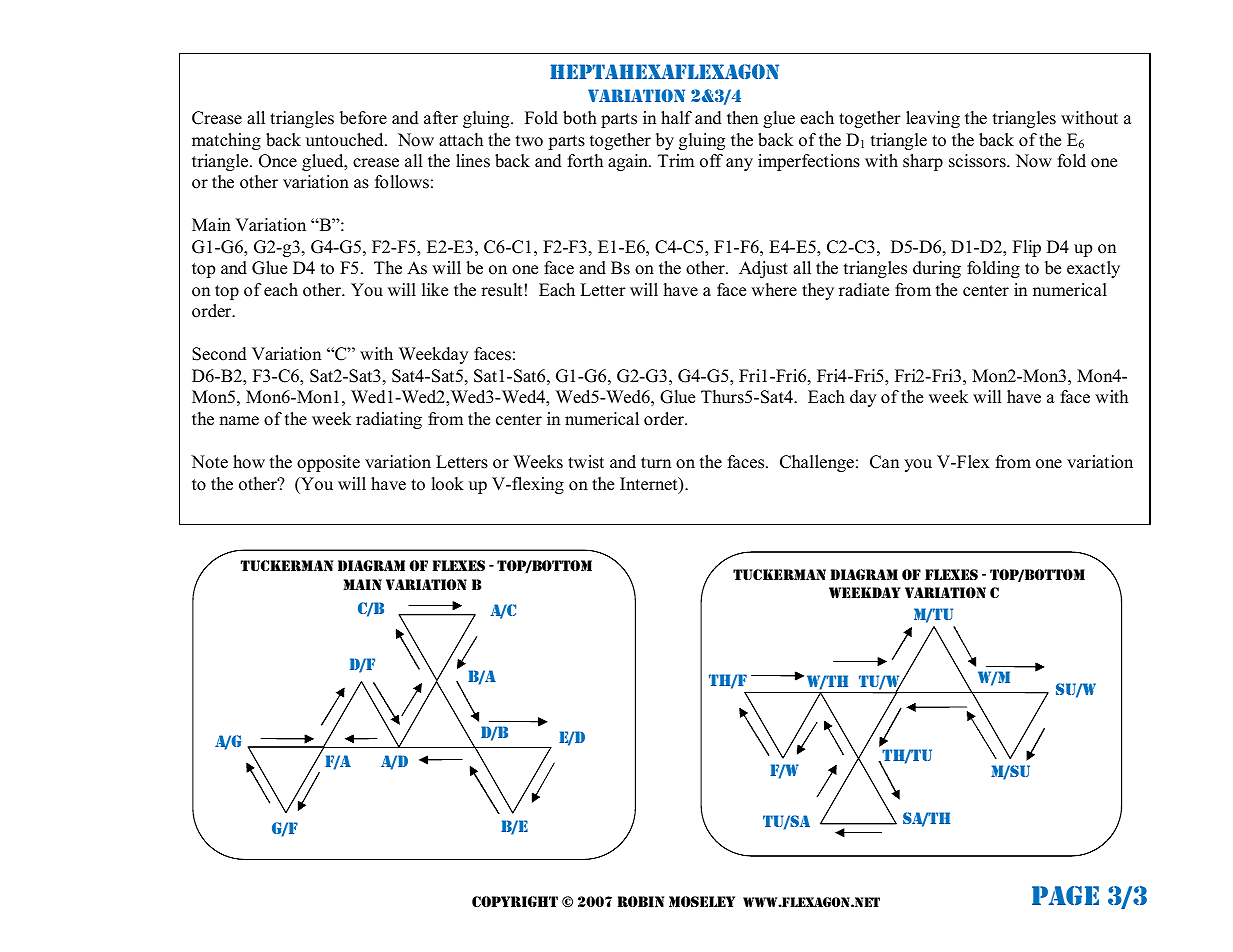  What do you see at coordinates (640, 901) in the image?
I see `robin` at bounding box center [640, 901].
